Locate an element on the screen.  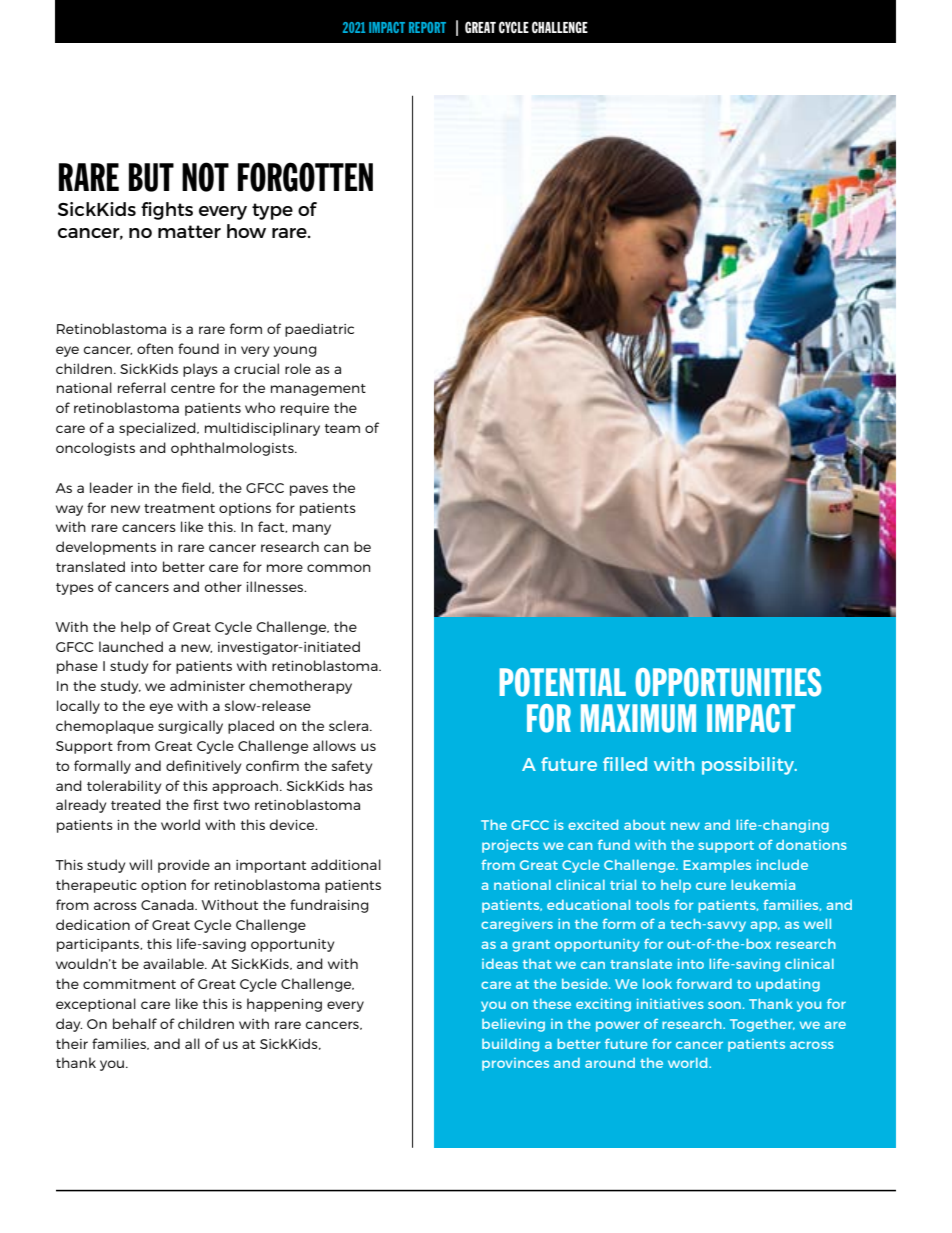
team is located at coordinates (342, 428).
